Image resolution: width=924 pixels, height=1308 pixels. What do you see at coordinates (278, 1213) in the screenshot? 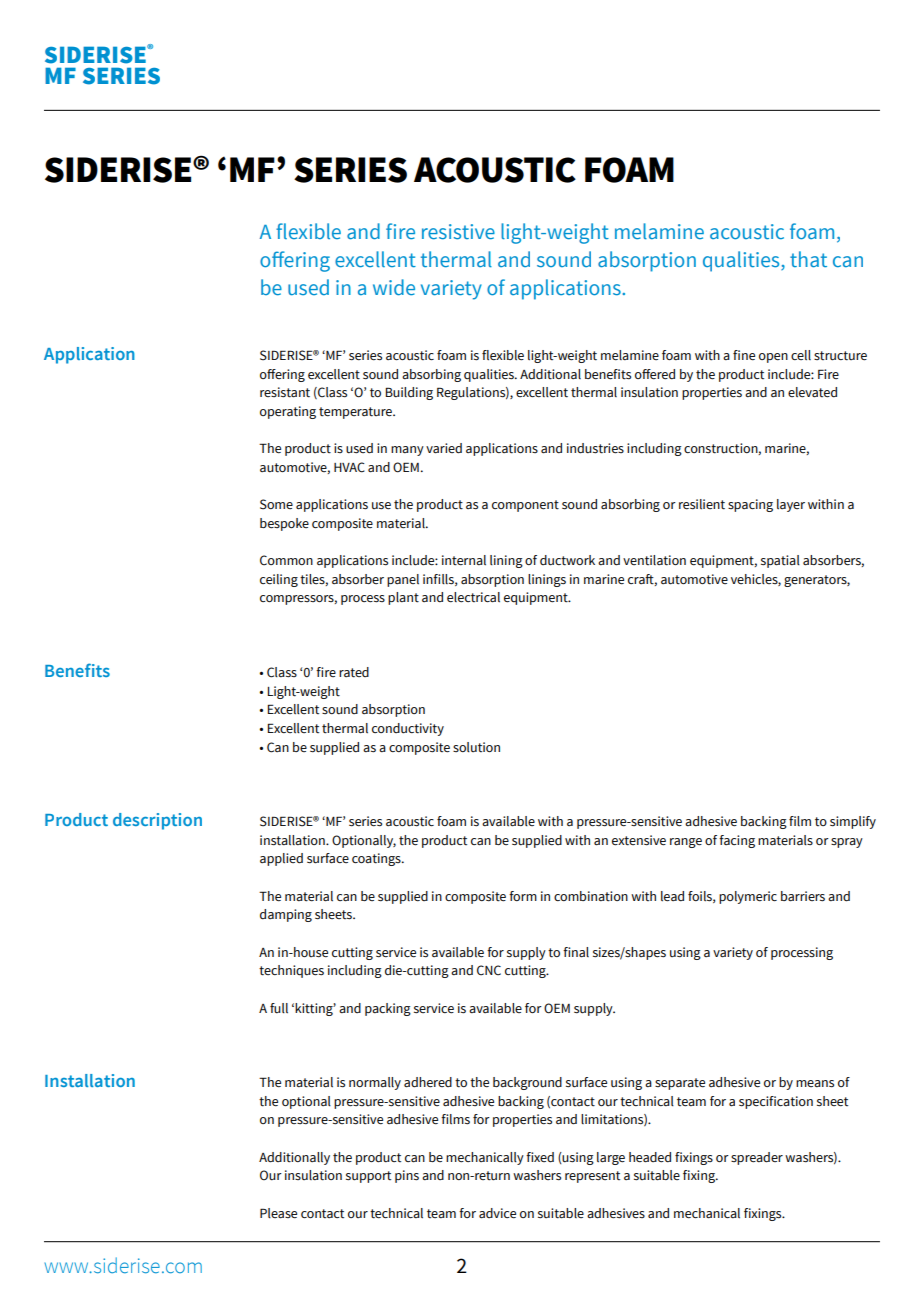
I see `Please` at bounding box center [278, 1213].
